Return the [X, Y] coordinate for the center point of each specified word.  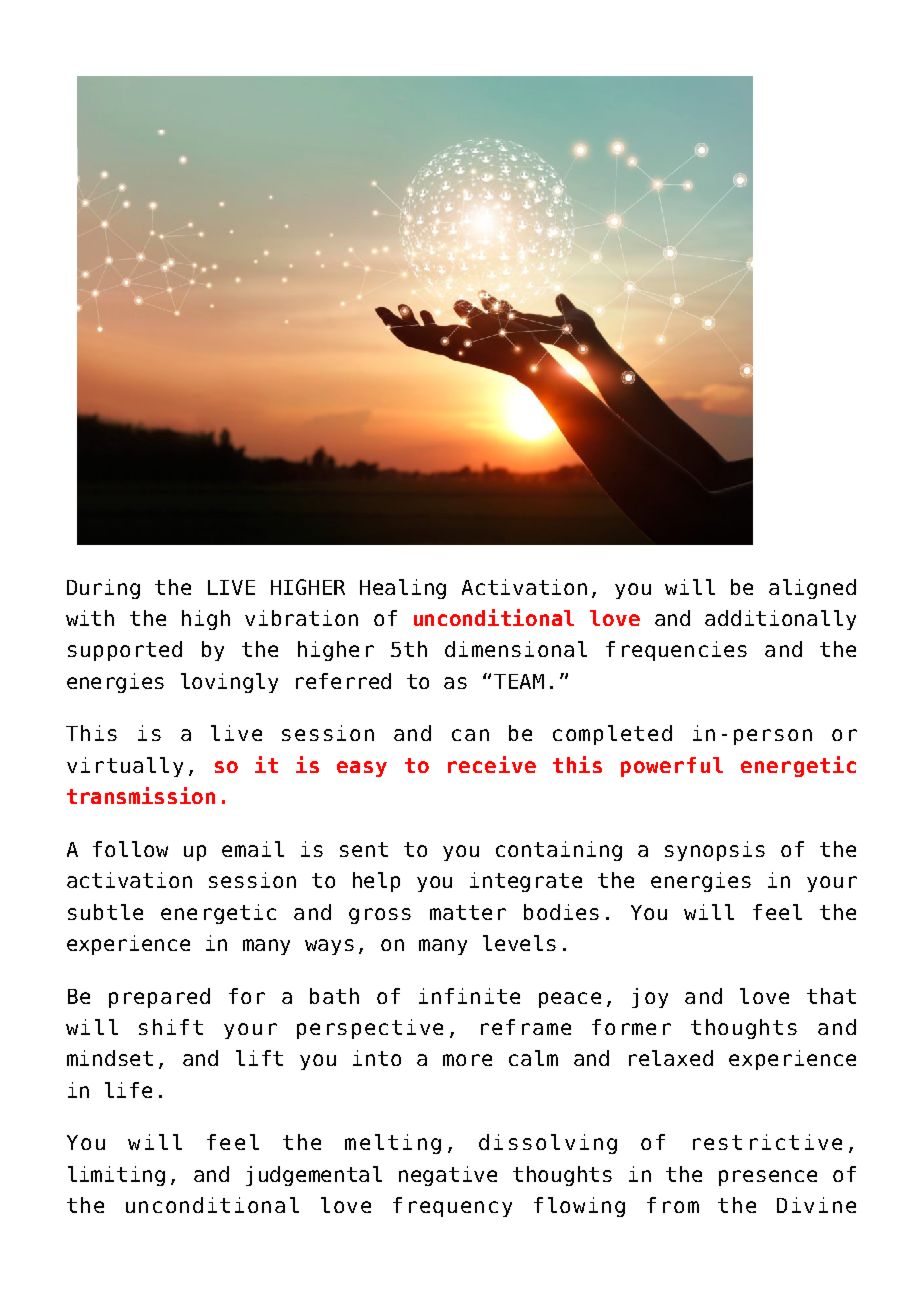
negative [448, 1176]
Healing [403, 589]
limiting [116, 1176]
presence [768, 1178]
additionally [780, 620]
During [103, 589]
